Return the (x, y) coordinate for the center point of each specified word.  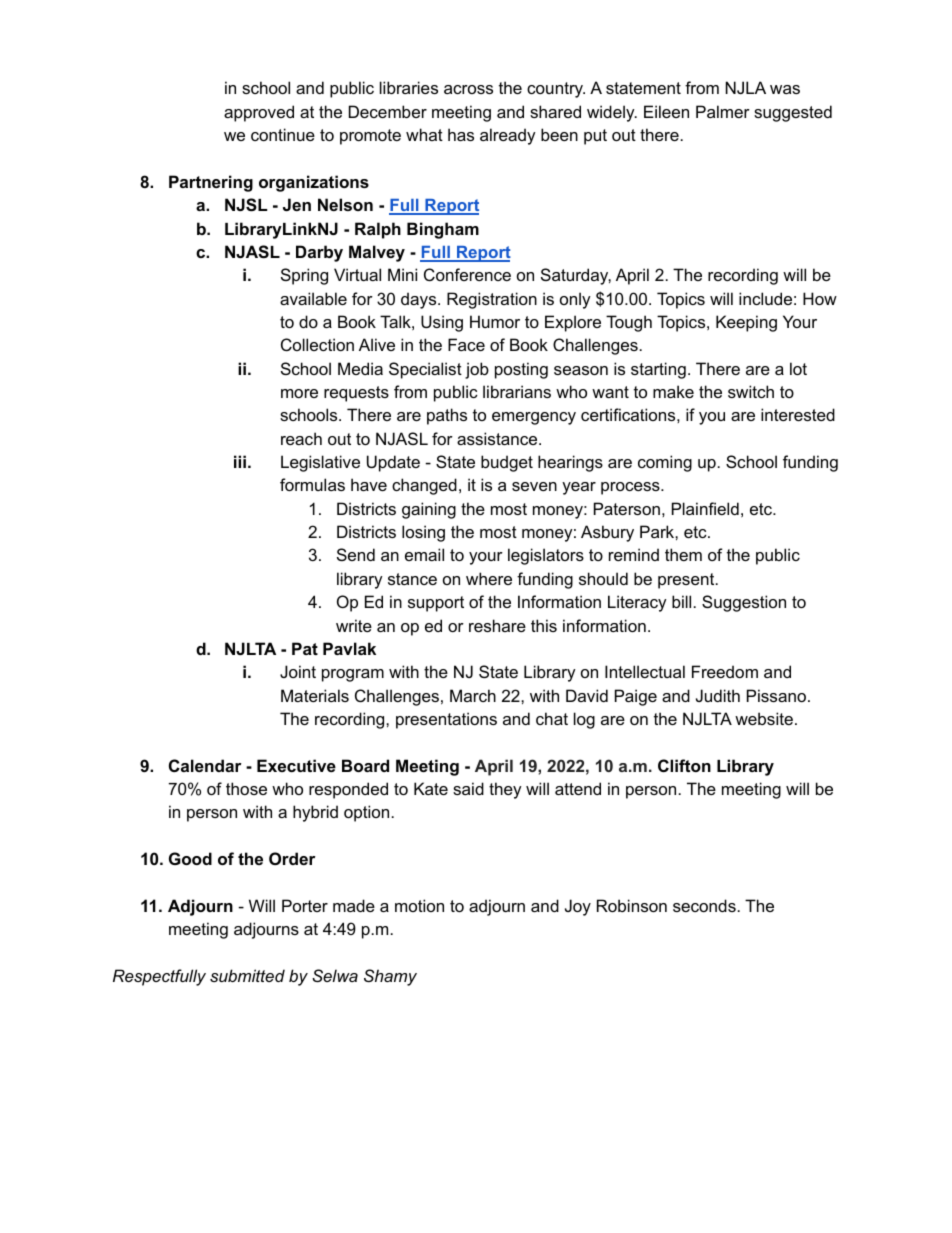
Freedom (725, 671)
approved (259, 113)
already (508, 136)
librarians (517, 391)
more (299, 393)
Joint (298, 671)
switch (751, 391)
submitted (247, 975)
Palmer (723, 111)
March (473, 695)
